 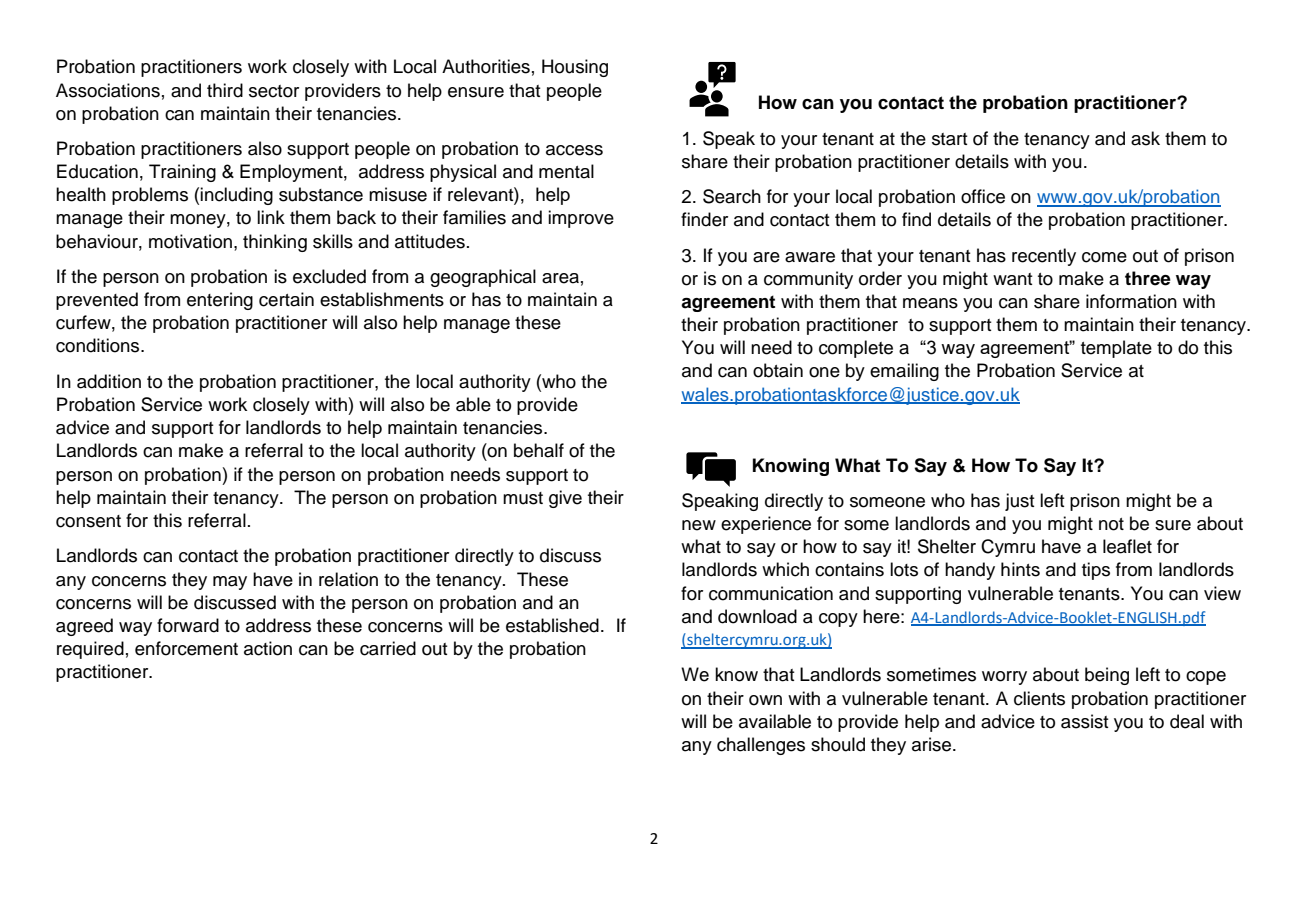 What do you see at coordinates (1085, 721) in the document?
I see `assist` at bounding box center [1085, 721].
